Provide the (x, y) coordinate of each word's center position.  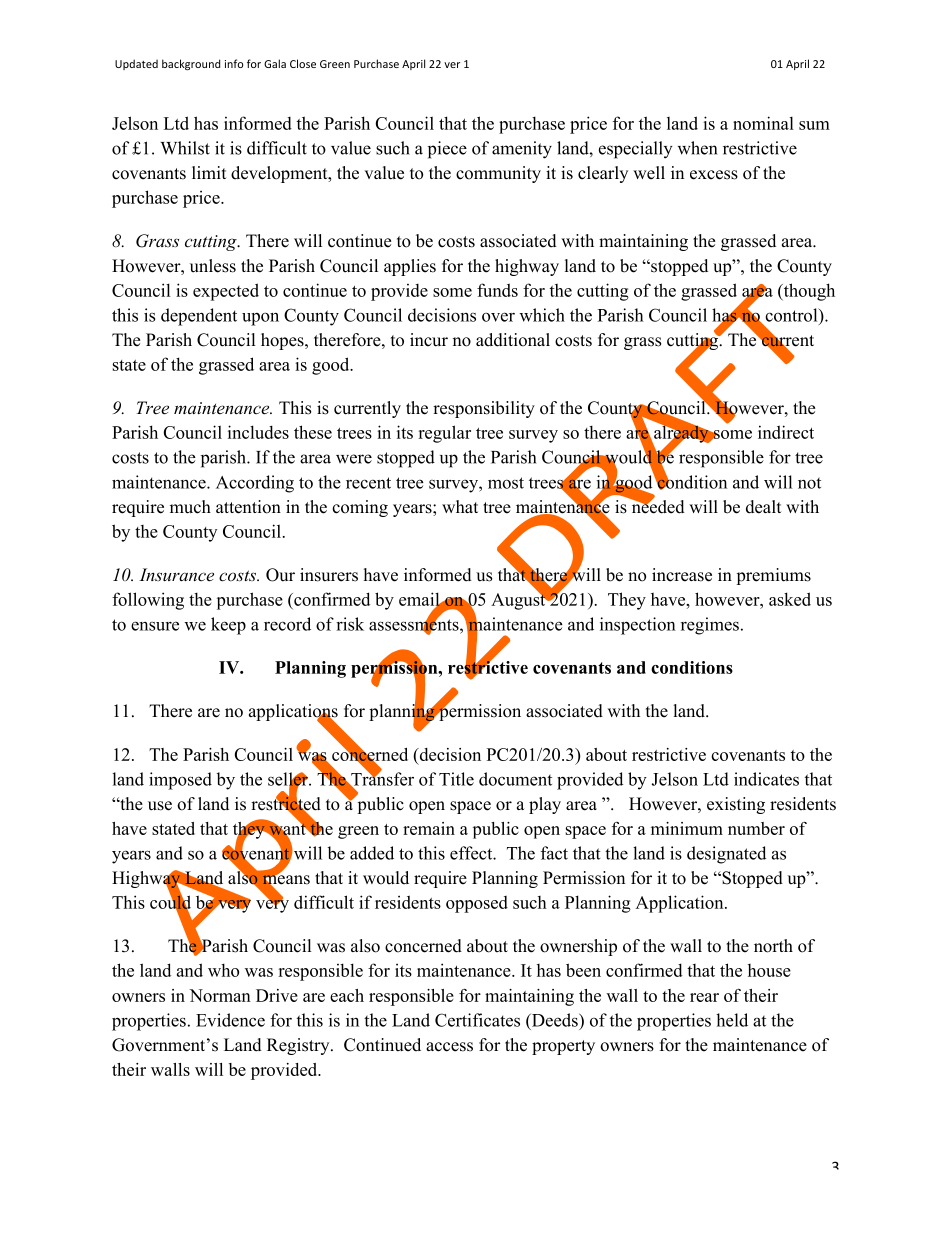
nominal (763, 123)
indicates (766, 779)
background (191, 64)
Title (456, 779)
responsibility (484, 409)
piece (447, 150)
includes (258, 432)
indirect (786, 432)
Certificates (477, 1020)
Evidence (230, 1020)
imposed (180, 781)
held (732, 1020)
